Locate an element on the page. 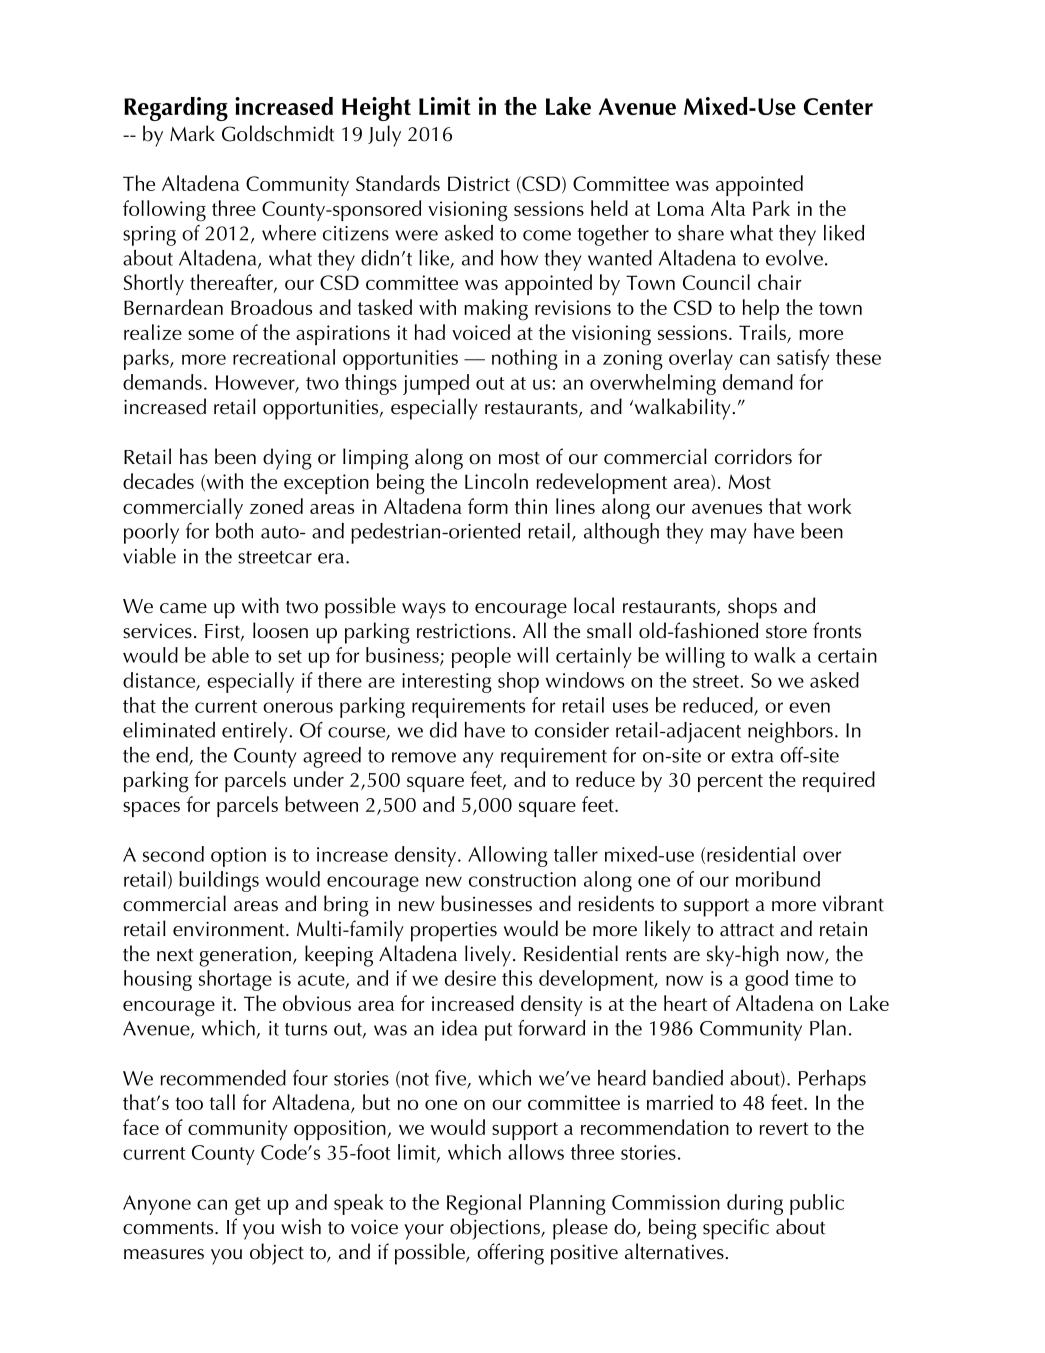 This page has width=1045, height=1353. some is located at coordinates (211, 335).
